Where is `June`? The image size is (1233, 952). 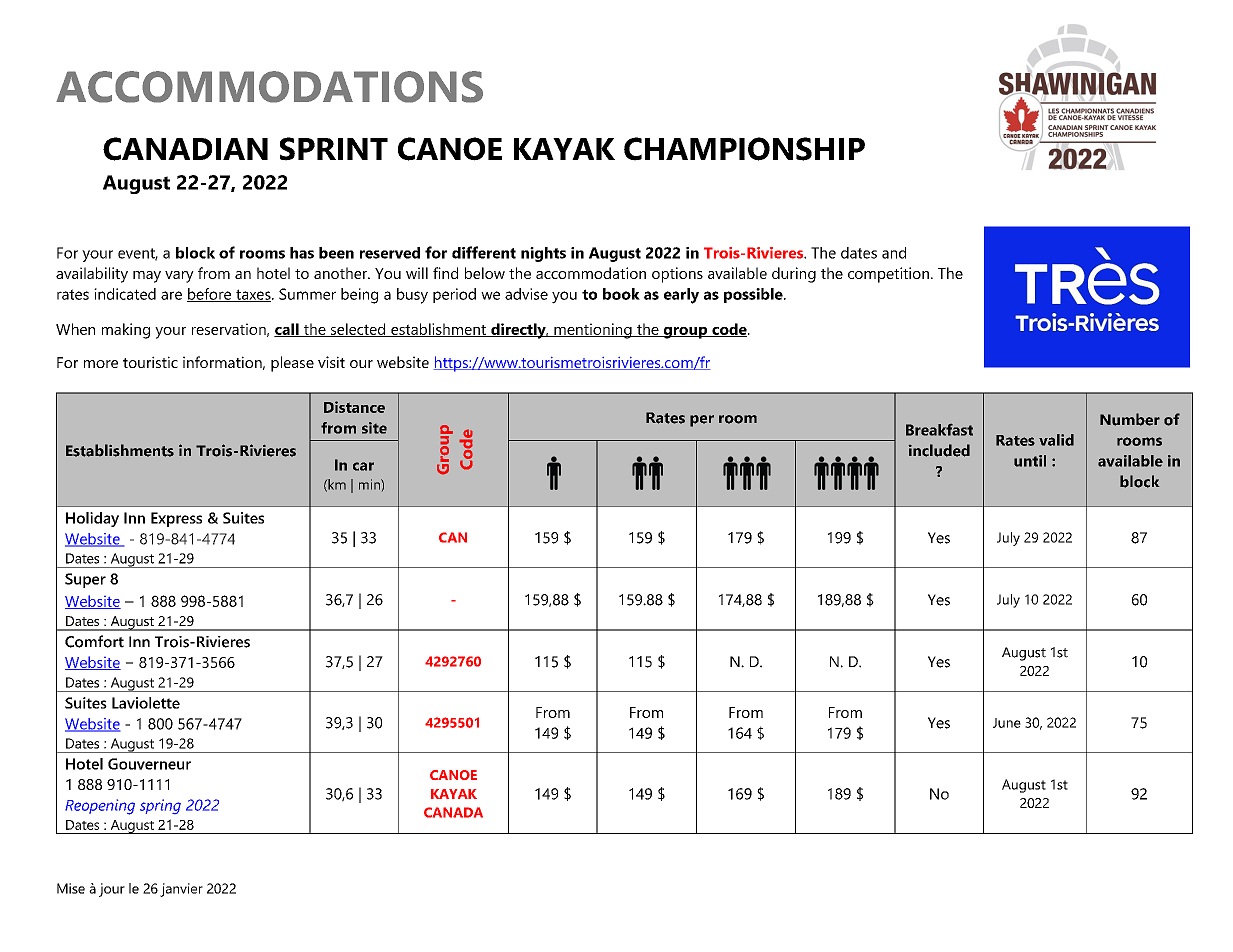
June is located at coordinates (1007, 723).
